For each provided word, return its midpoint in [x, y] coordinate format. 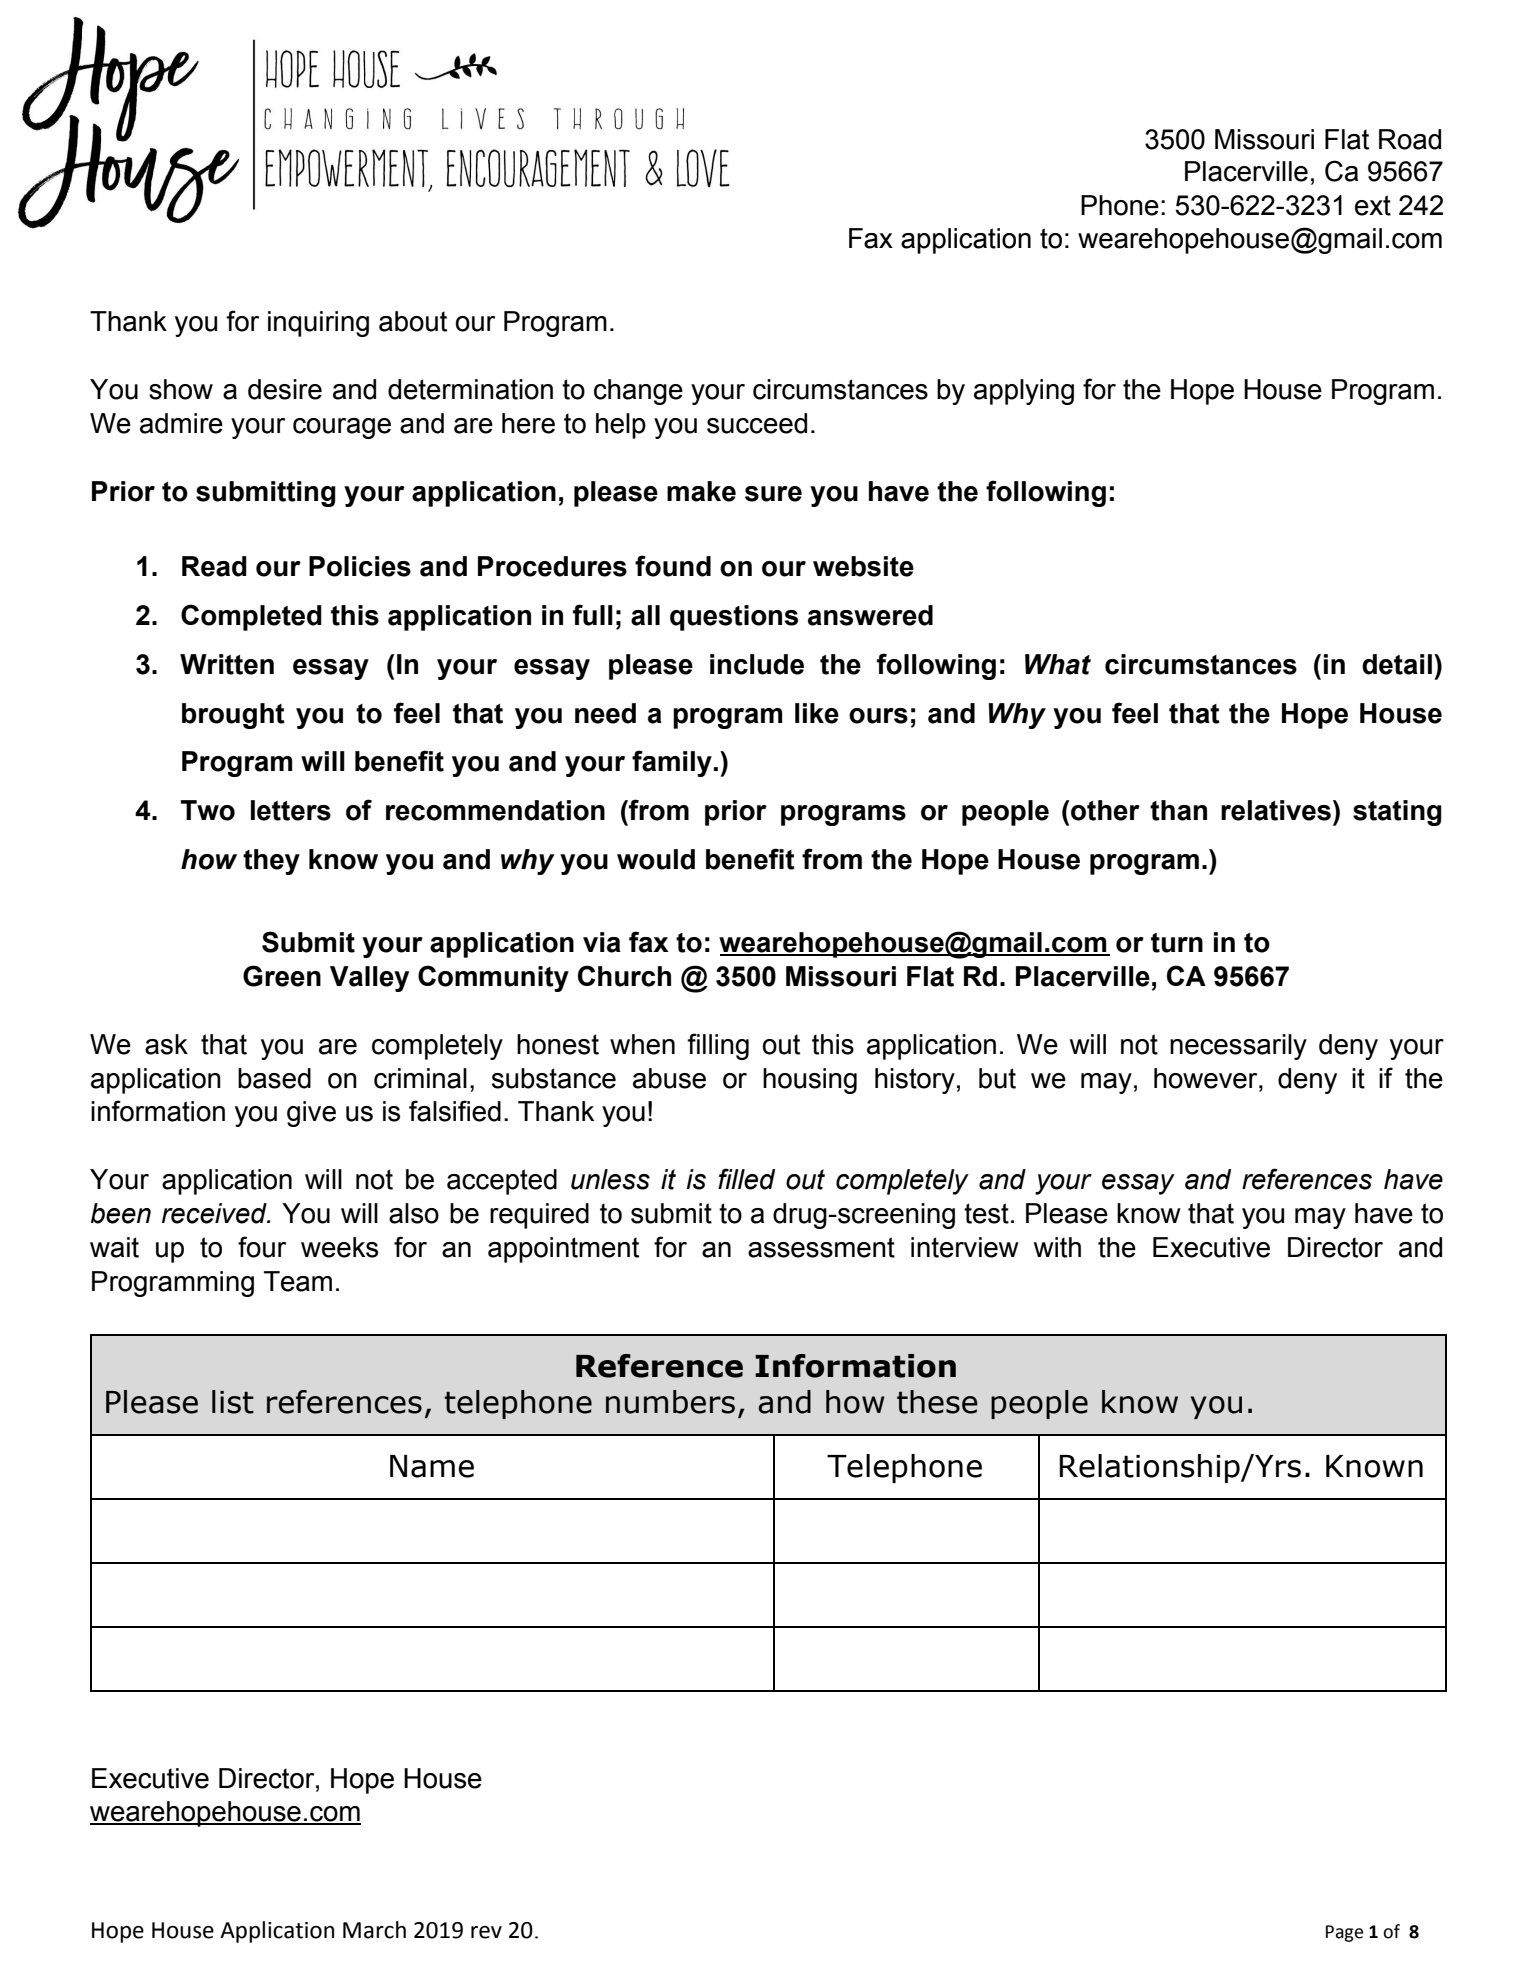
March [374, 1930]
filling [718, 1046]
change [638, 392]
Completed [251, 617]
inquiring [318, 324]
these [937, 1402]
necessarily [1238, 1047]
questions [734, 618]
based [274, 1078]
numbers [670, 1402]
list [233, 1402]
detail [1397, 664]
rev [486, 1932]
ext [1373, 205]
